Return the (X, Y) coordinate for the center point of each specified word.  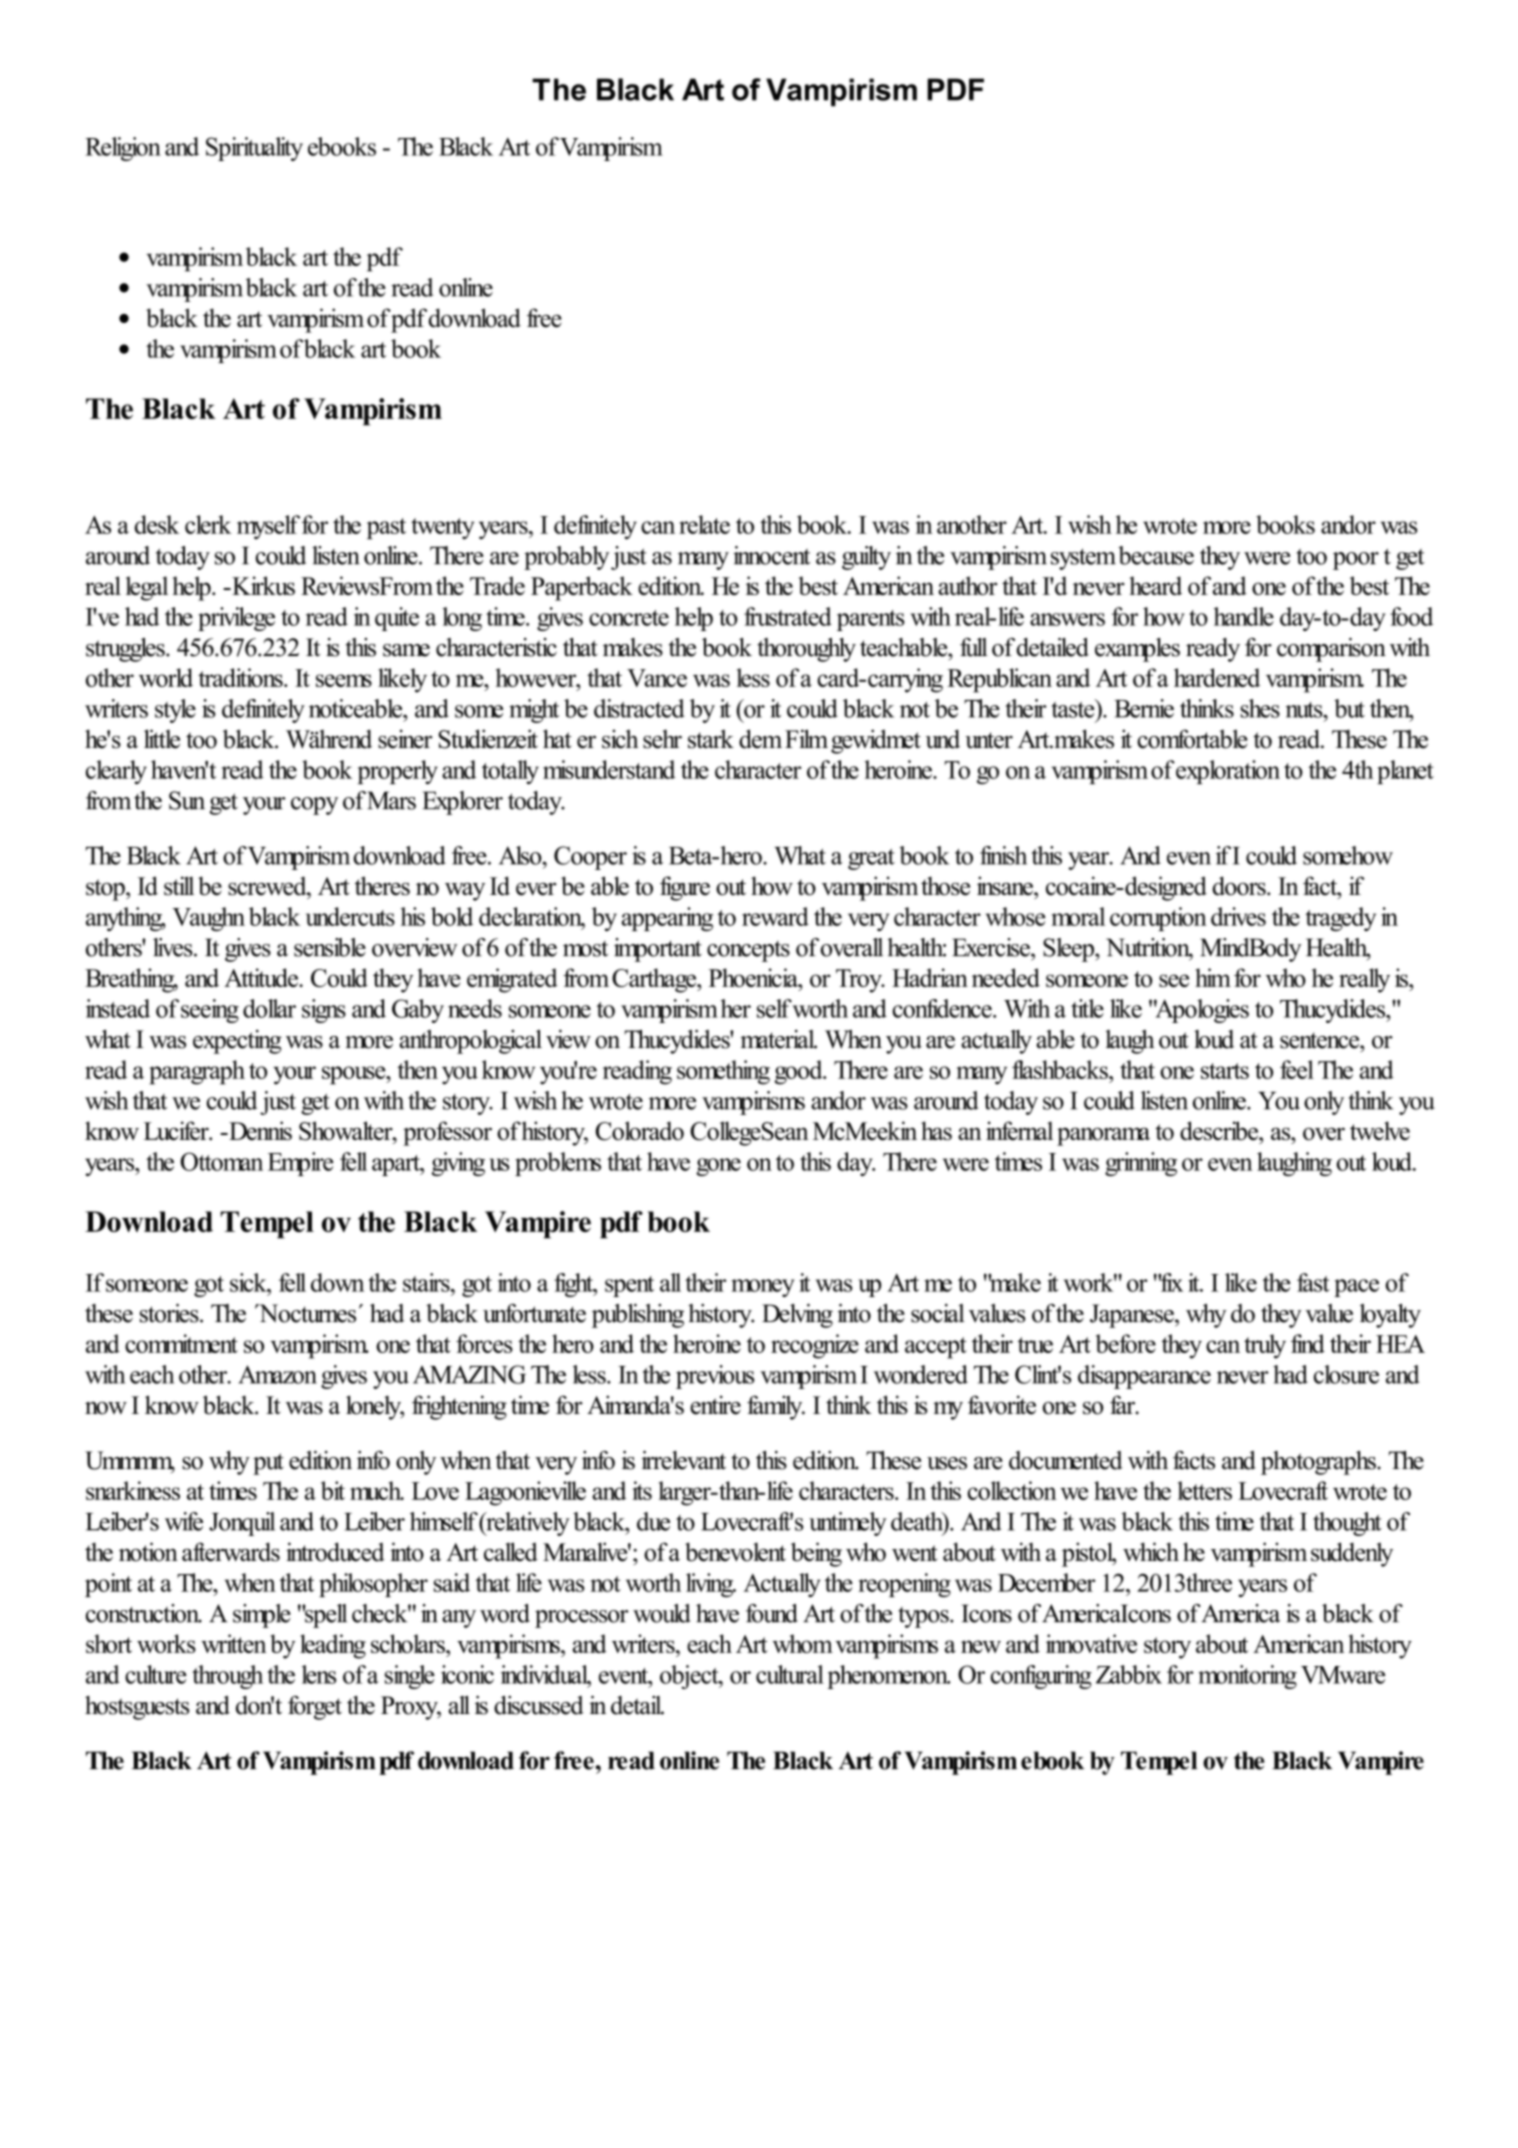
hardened (1217, 677)
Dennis (259, 1131)
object (690, 1677)
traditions (241, 677)
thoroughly (806, 650)
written (233, 1643)
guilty (866, 558)
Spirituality (254, 149)
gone (718, 1167)
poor (1356, 561)
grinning (1141, 1164)
